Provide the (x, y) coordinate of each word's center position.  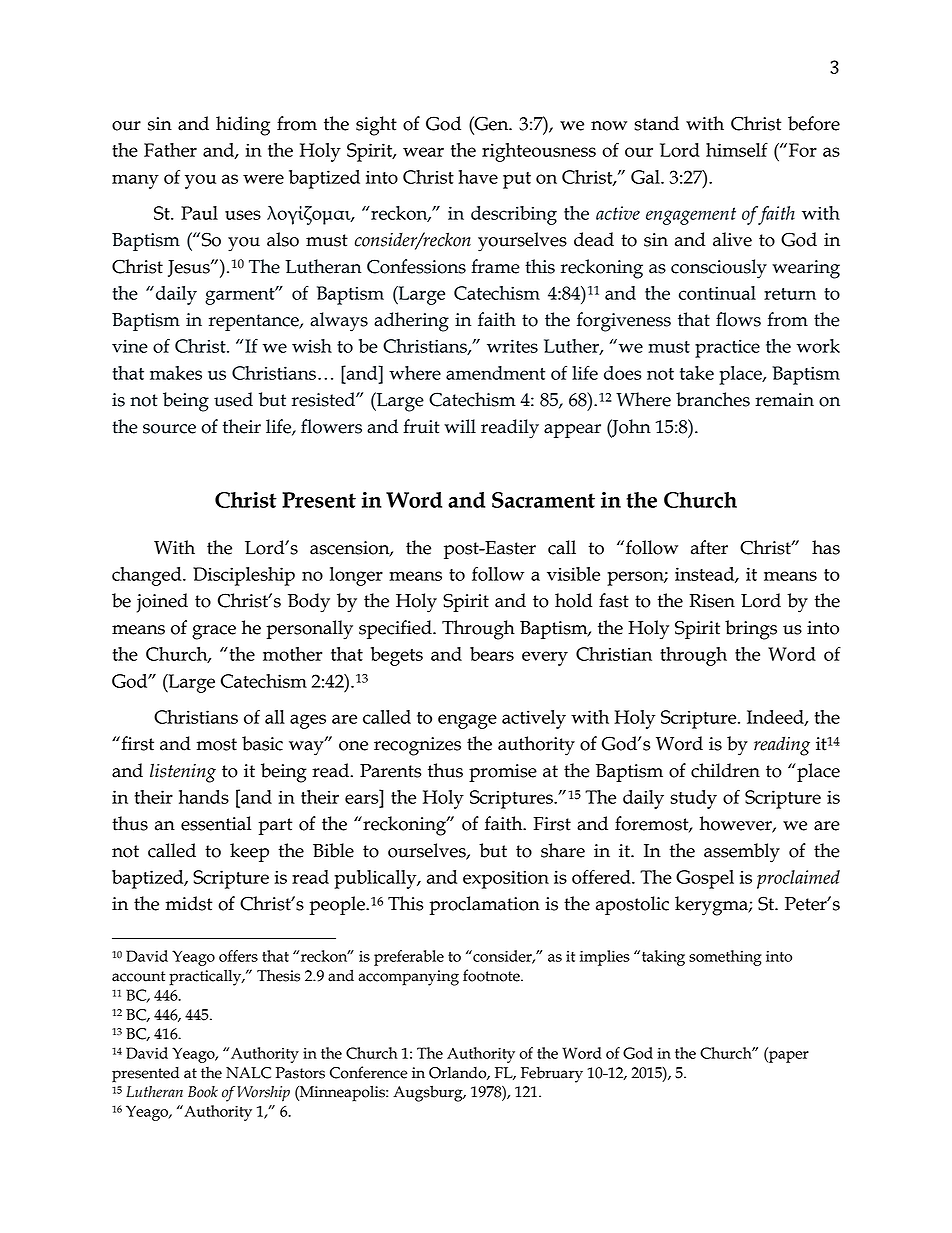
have (478, 177)
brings (751, 630)
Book (203, 1092)
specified (396, 629)
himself (737, 149)
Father (170, 150)
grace (214, 632)
